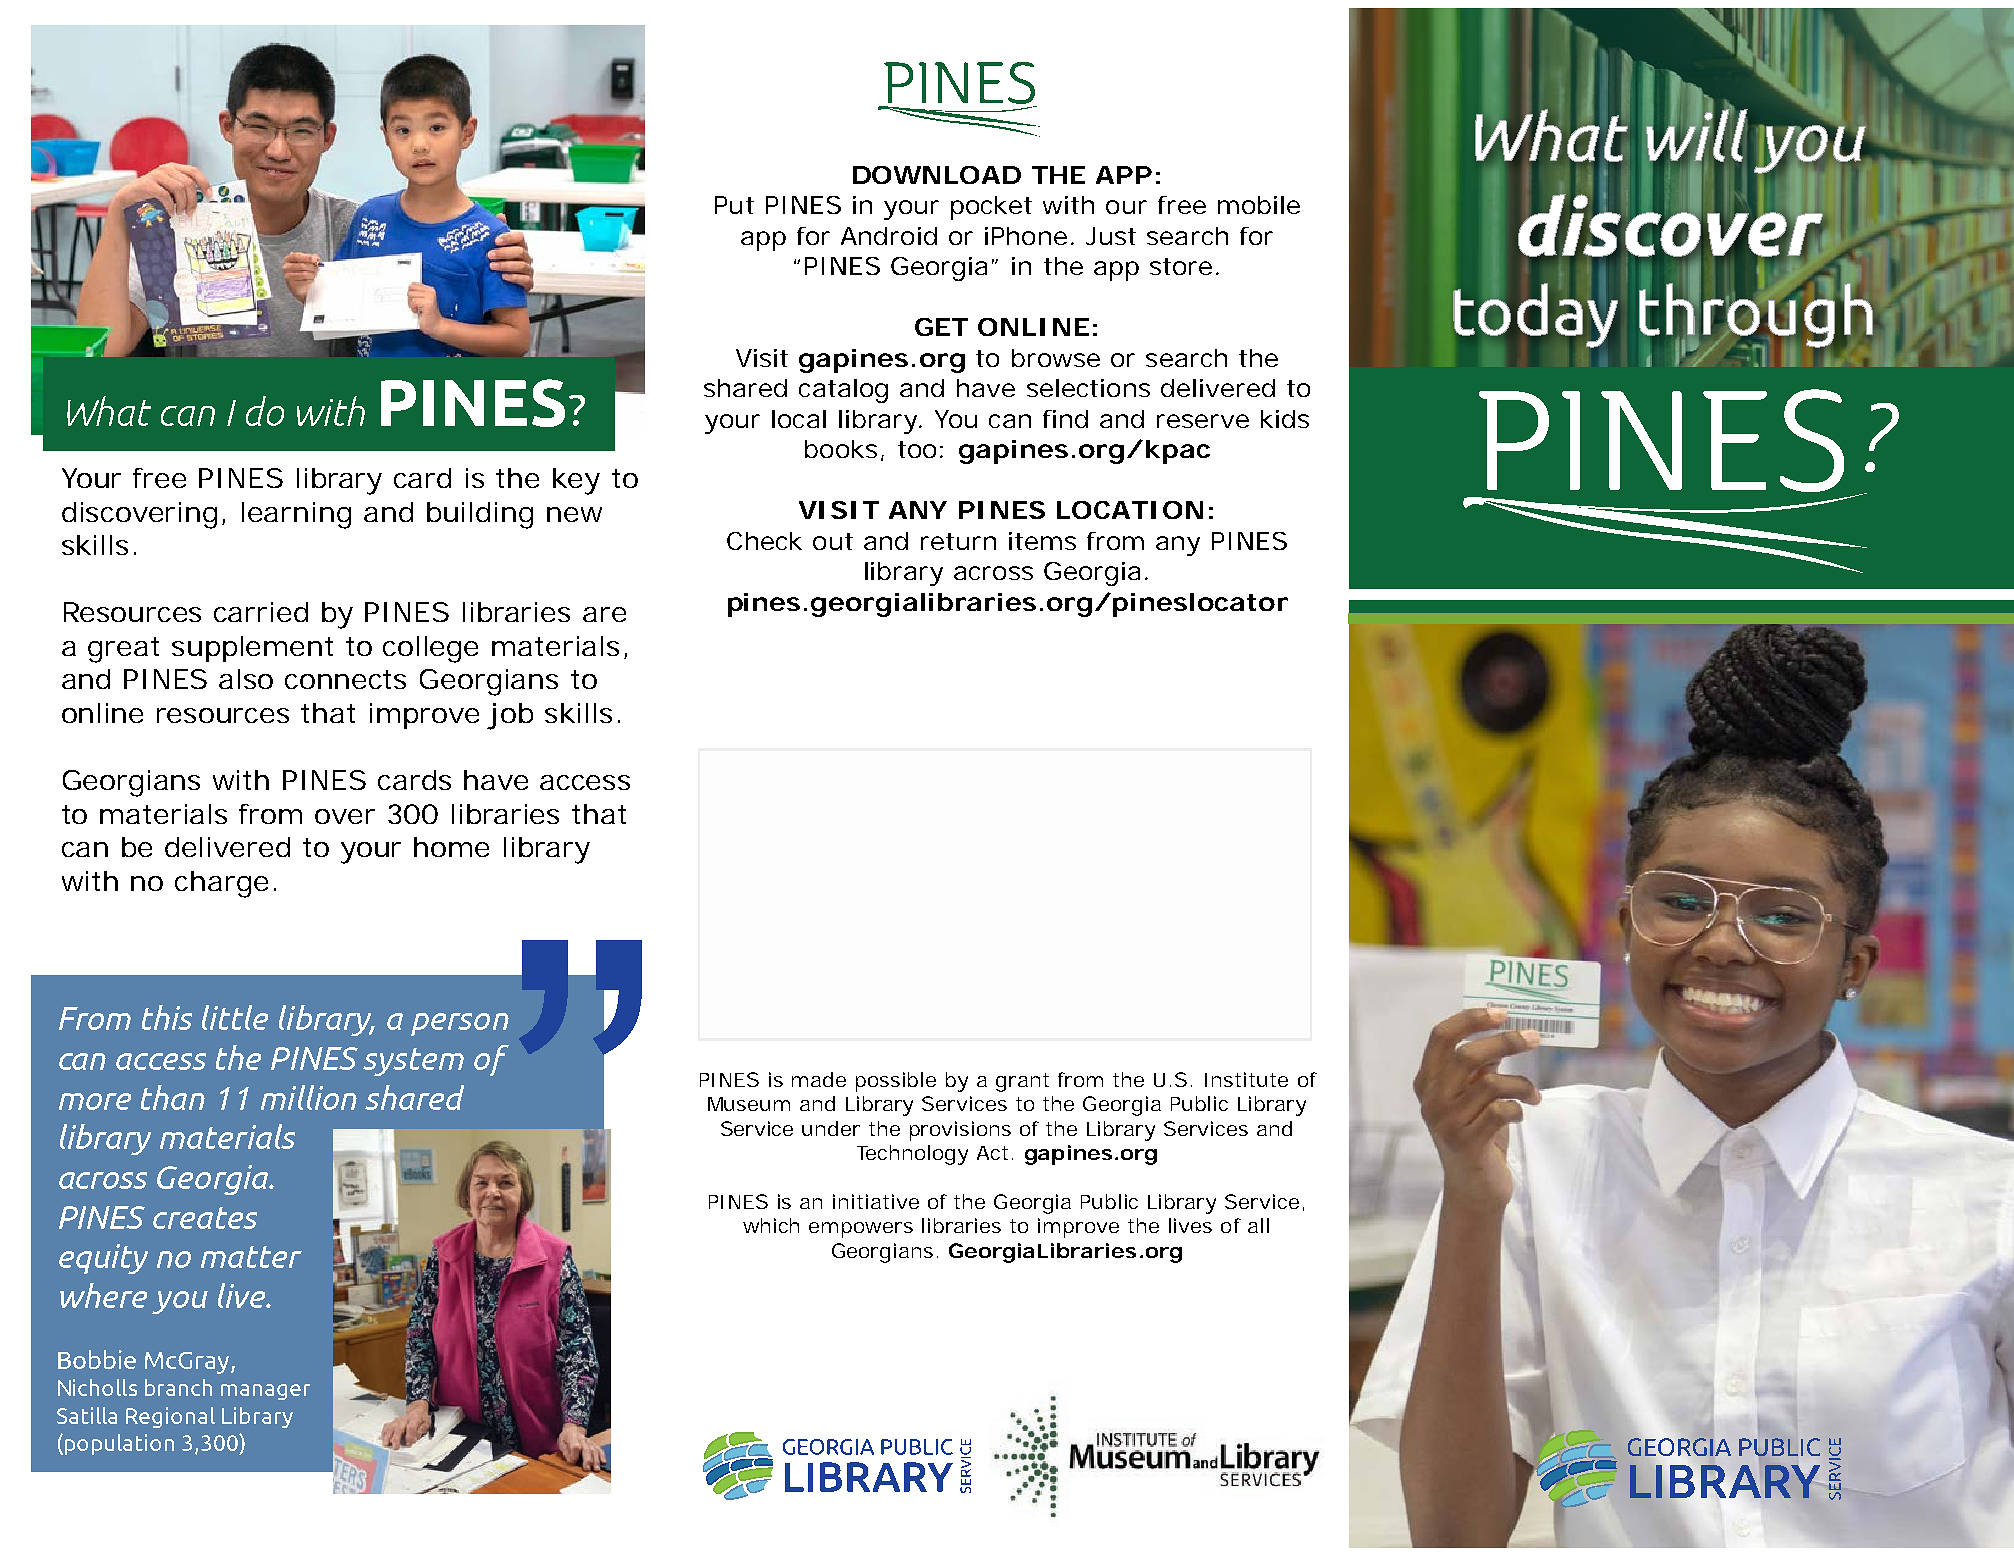 This screenshot has width=2014, height=1556. I want to click on carried, so click(261, 612).
